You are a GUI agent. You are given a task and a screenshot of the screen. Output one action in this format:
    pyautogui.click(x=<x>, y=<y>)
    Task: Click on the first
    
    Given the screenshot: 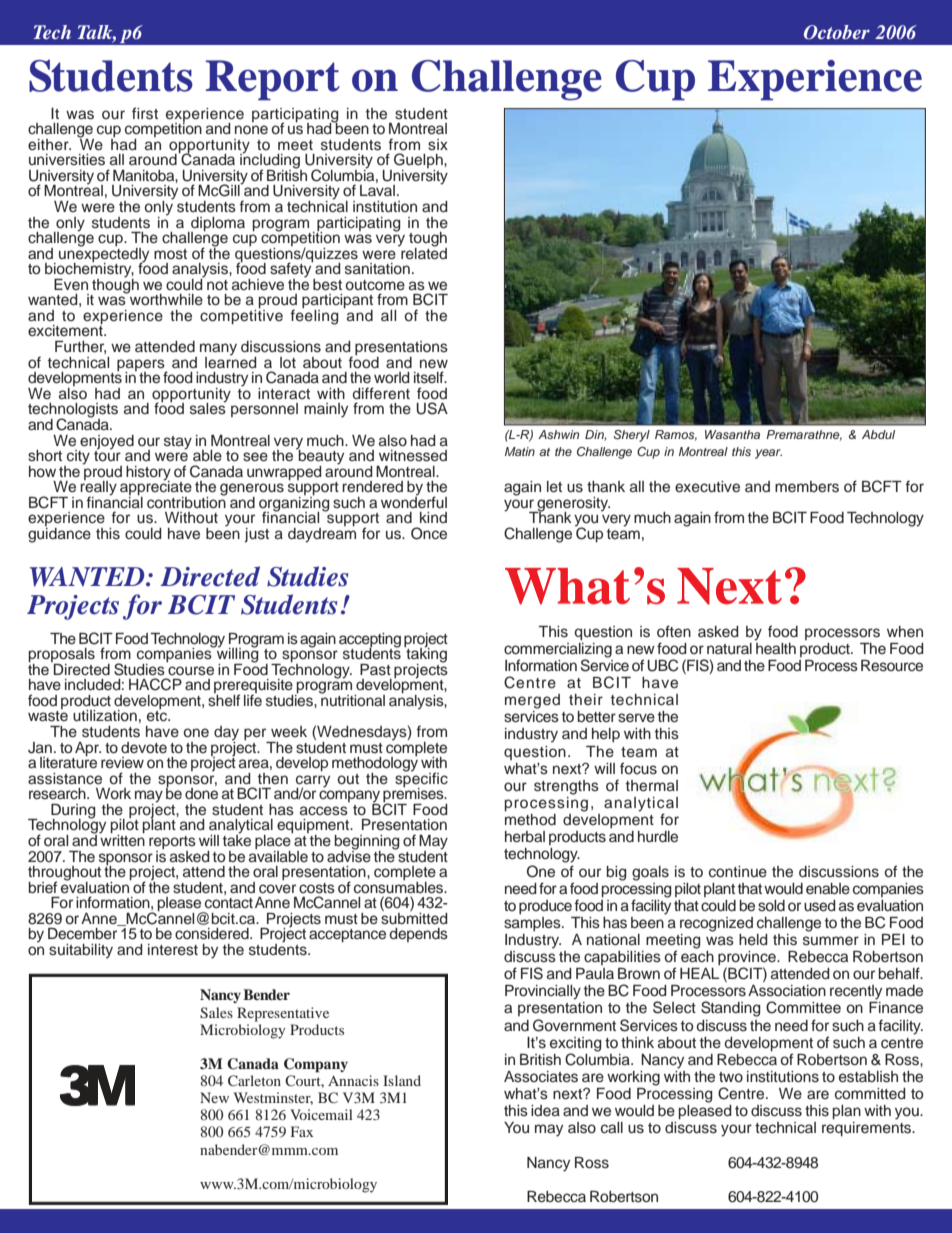 What is the action you would take?
    pyautogui.click(x=145, y=113)
